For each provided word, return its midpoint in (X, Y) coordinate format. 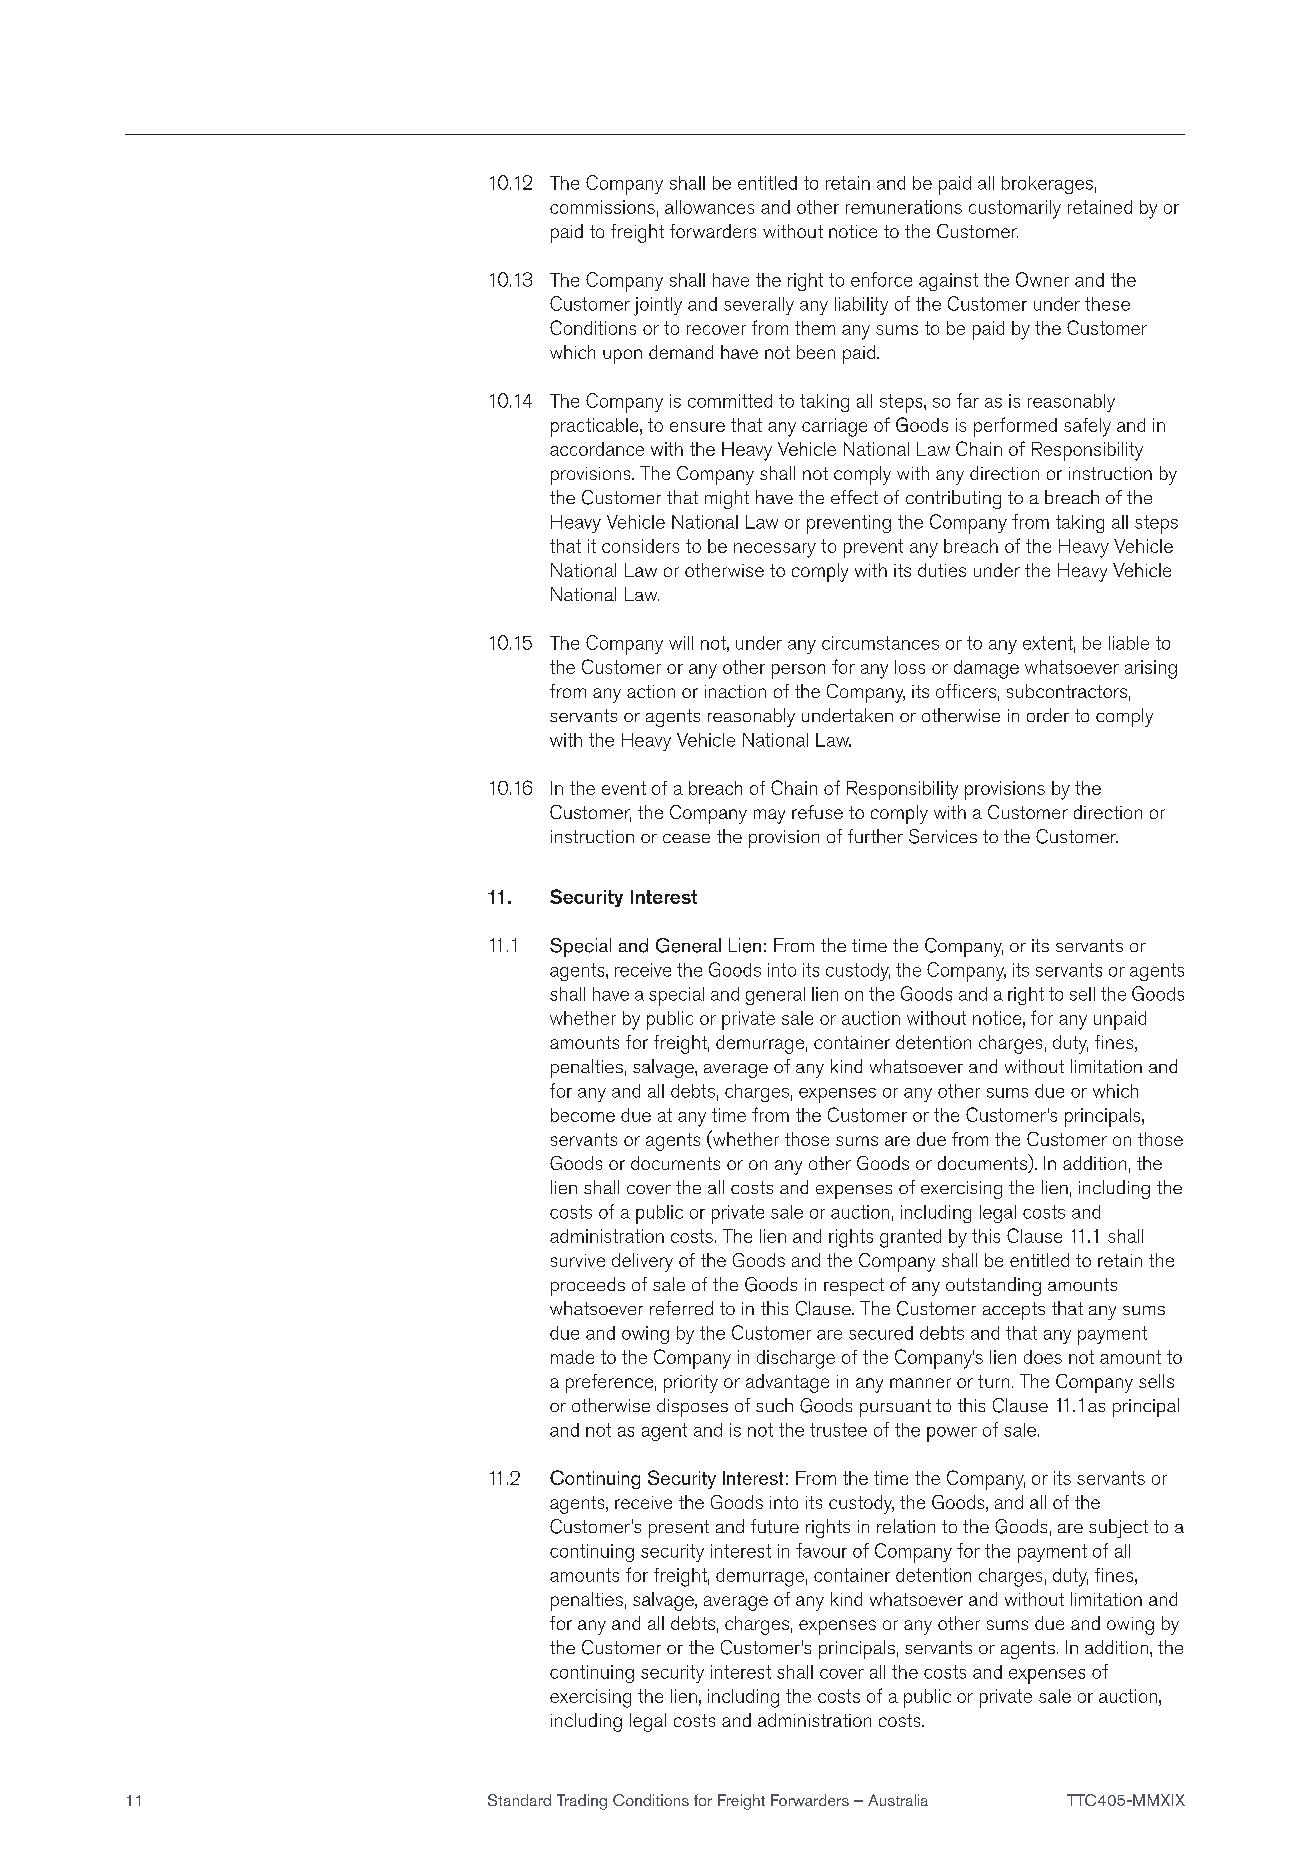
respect (854, 1287)
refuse (817, 812)
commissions (602, 207)
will (681, 643)
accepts (1014, 1311)
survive (578, 1260)
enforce (881, 279)
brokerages (1047, 185)
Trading (582, 1802)
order (1048, 715)
